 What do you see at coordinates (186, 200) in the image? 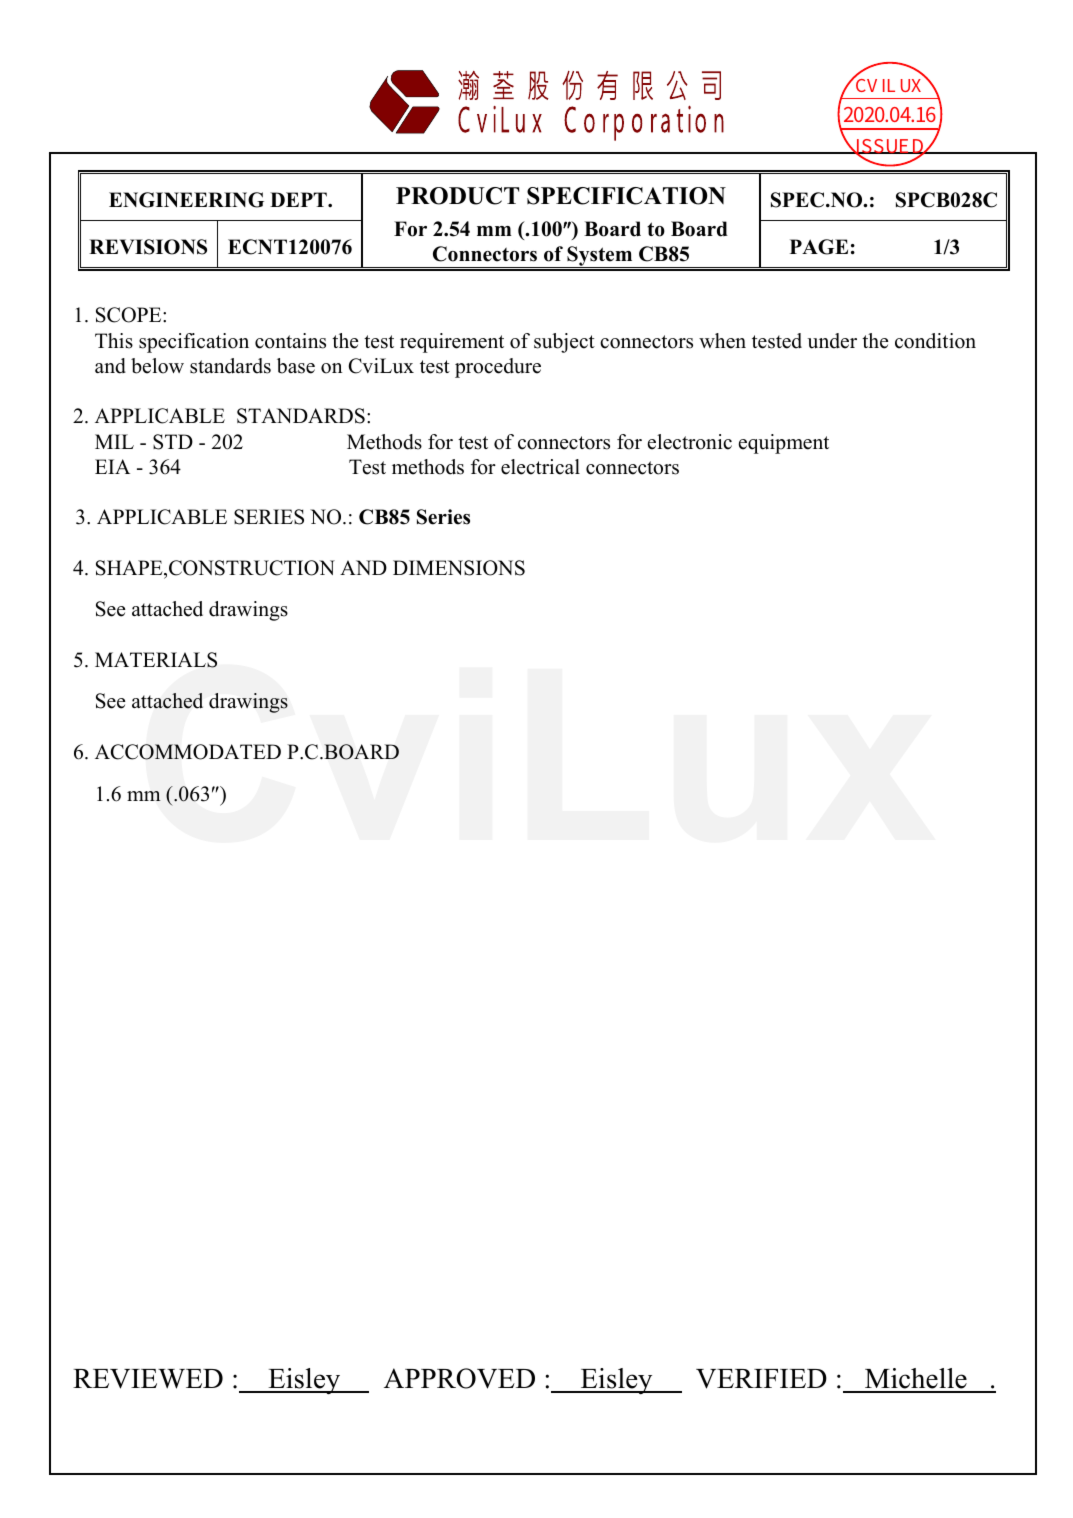
I see `ENGINEERING` at bounding box center [186, 200].
